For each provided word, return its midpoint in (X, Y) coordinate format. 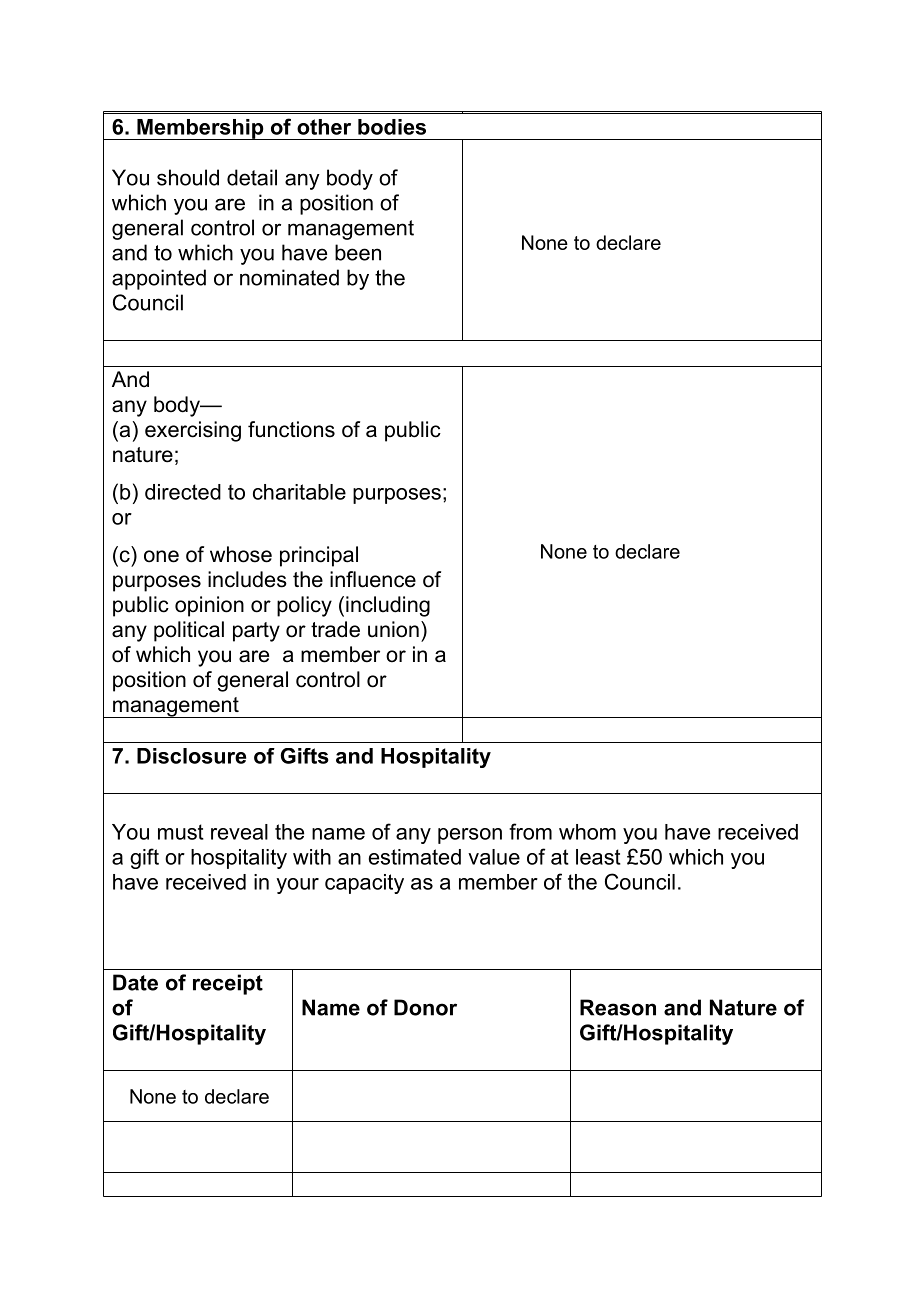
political (189, 631)
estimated (415, 857)
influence (373, 579)
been (358, 252)
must (181, 832)
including (388, 606)
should (188, 177)
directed (183, 492)
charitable (299, 492)
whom (587, 832)
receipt (228, 984)
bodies (392, 127)
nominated (289, 277)
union (393, 629)
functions (291, 429)
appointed (159, 279)
